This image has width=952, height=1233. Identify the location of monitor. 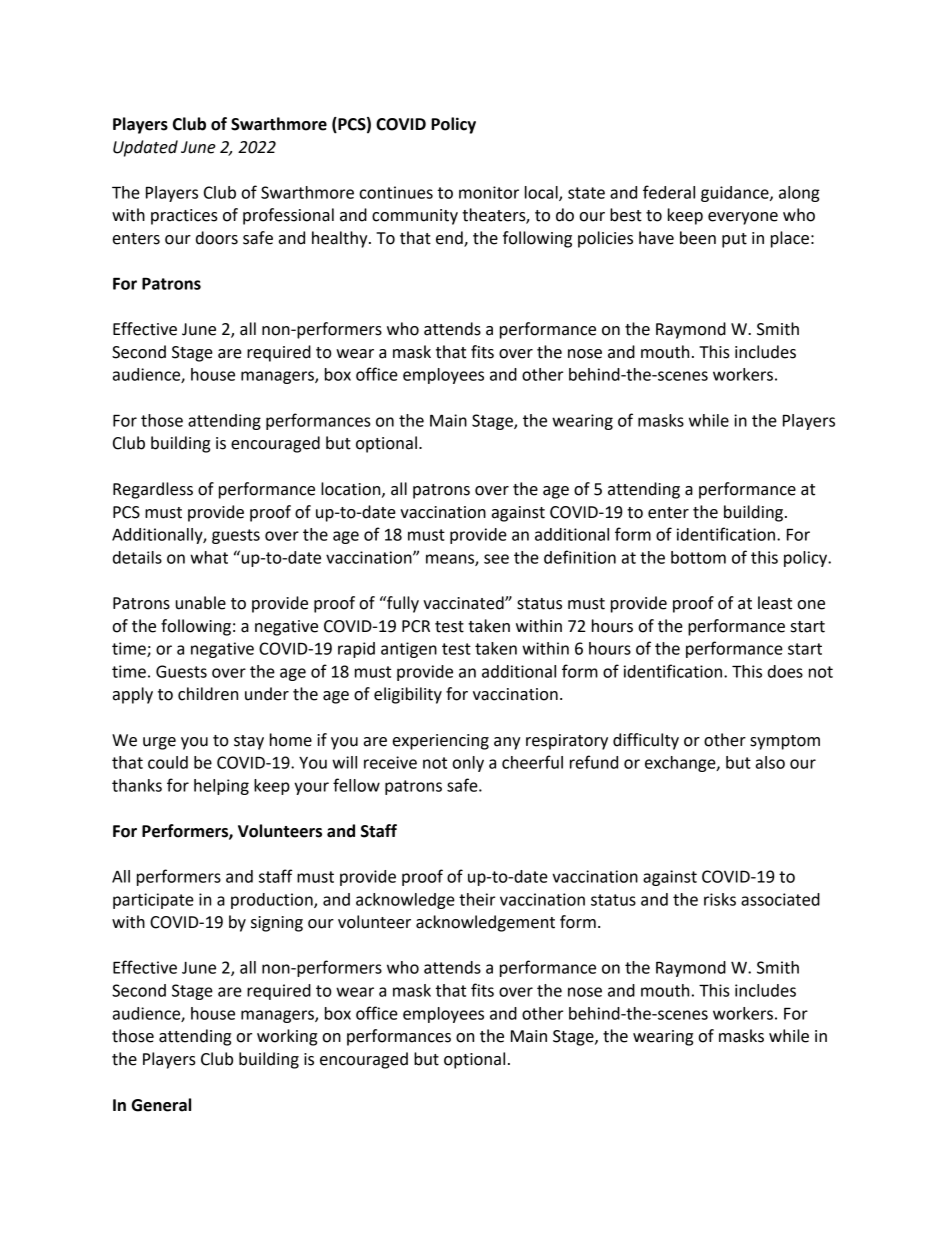
(489, 192).
